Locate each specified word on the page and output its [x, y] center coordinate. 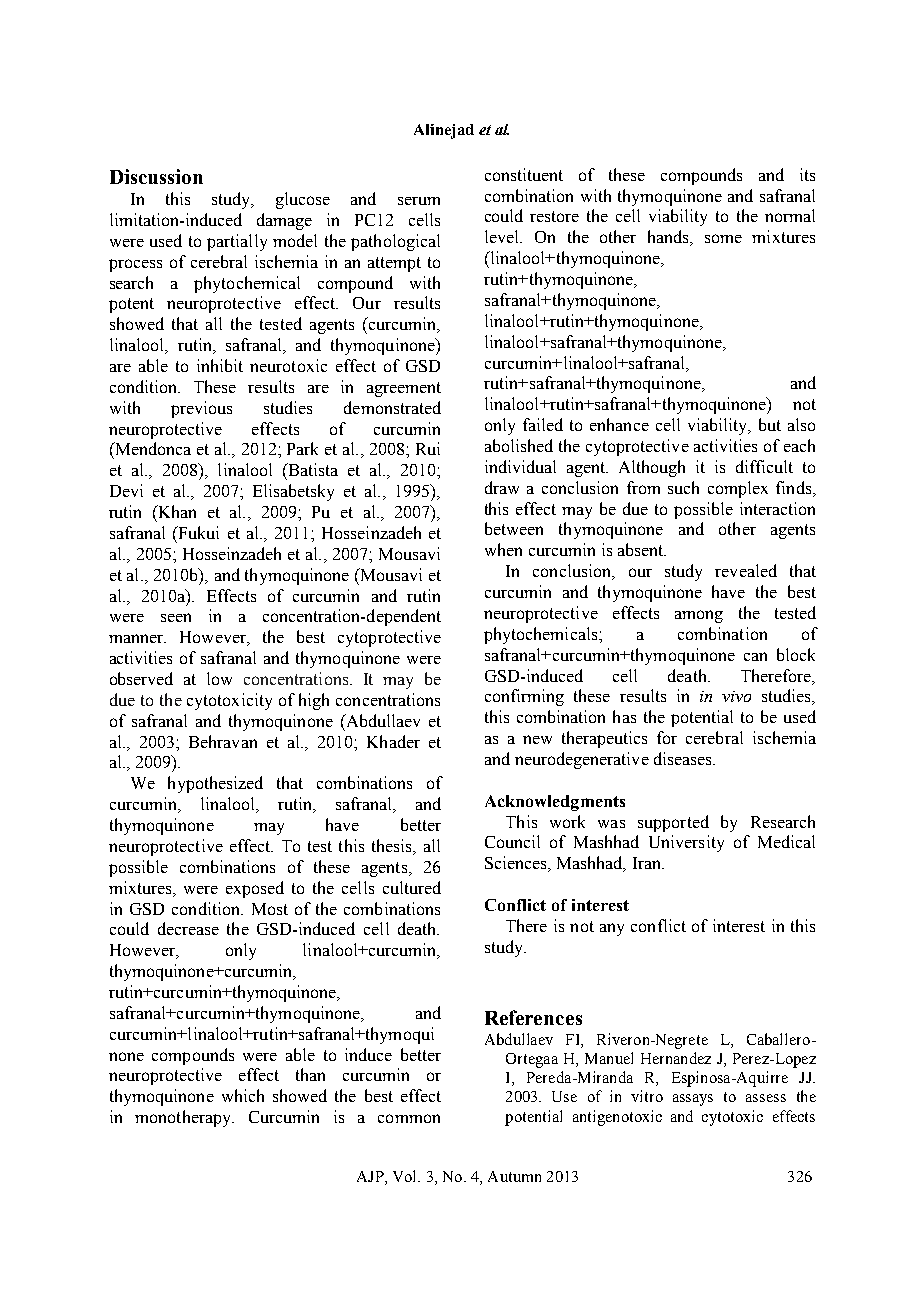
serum [419, 201]
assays [693, 1100]
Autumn [514, 1176]
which [243, 1095]
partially [237, 242]
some [723, 238]
